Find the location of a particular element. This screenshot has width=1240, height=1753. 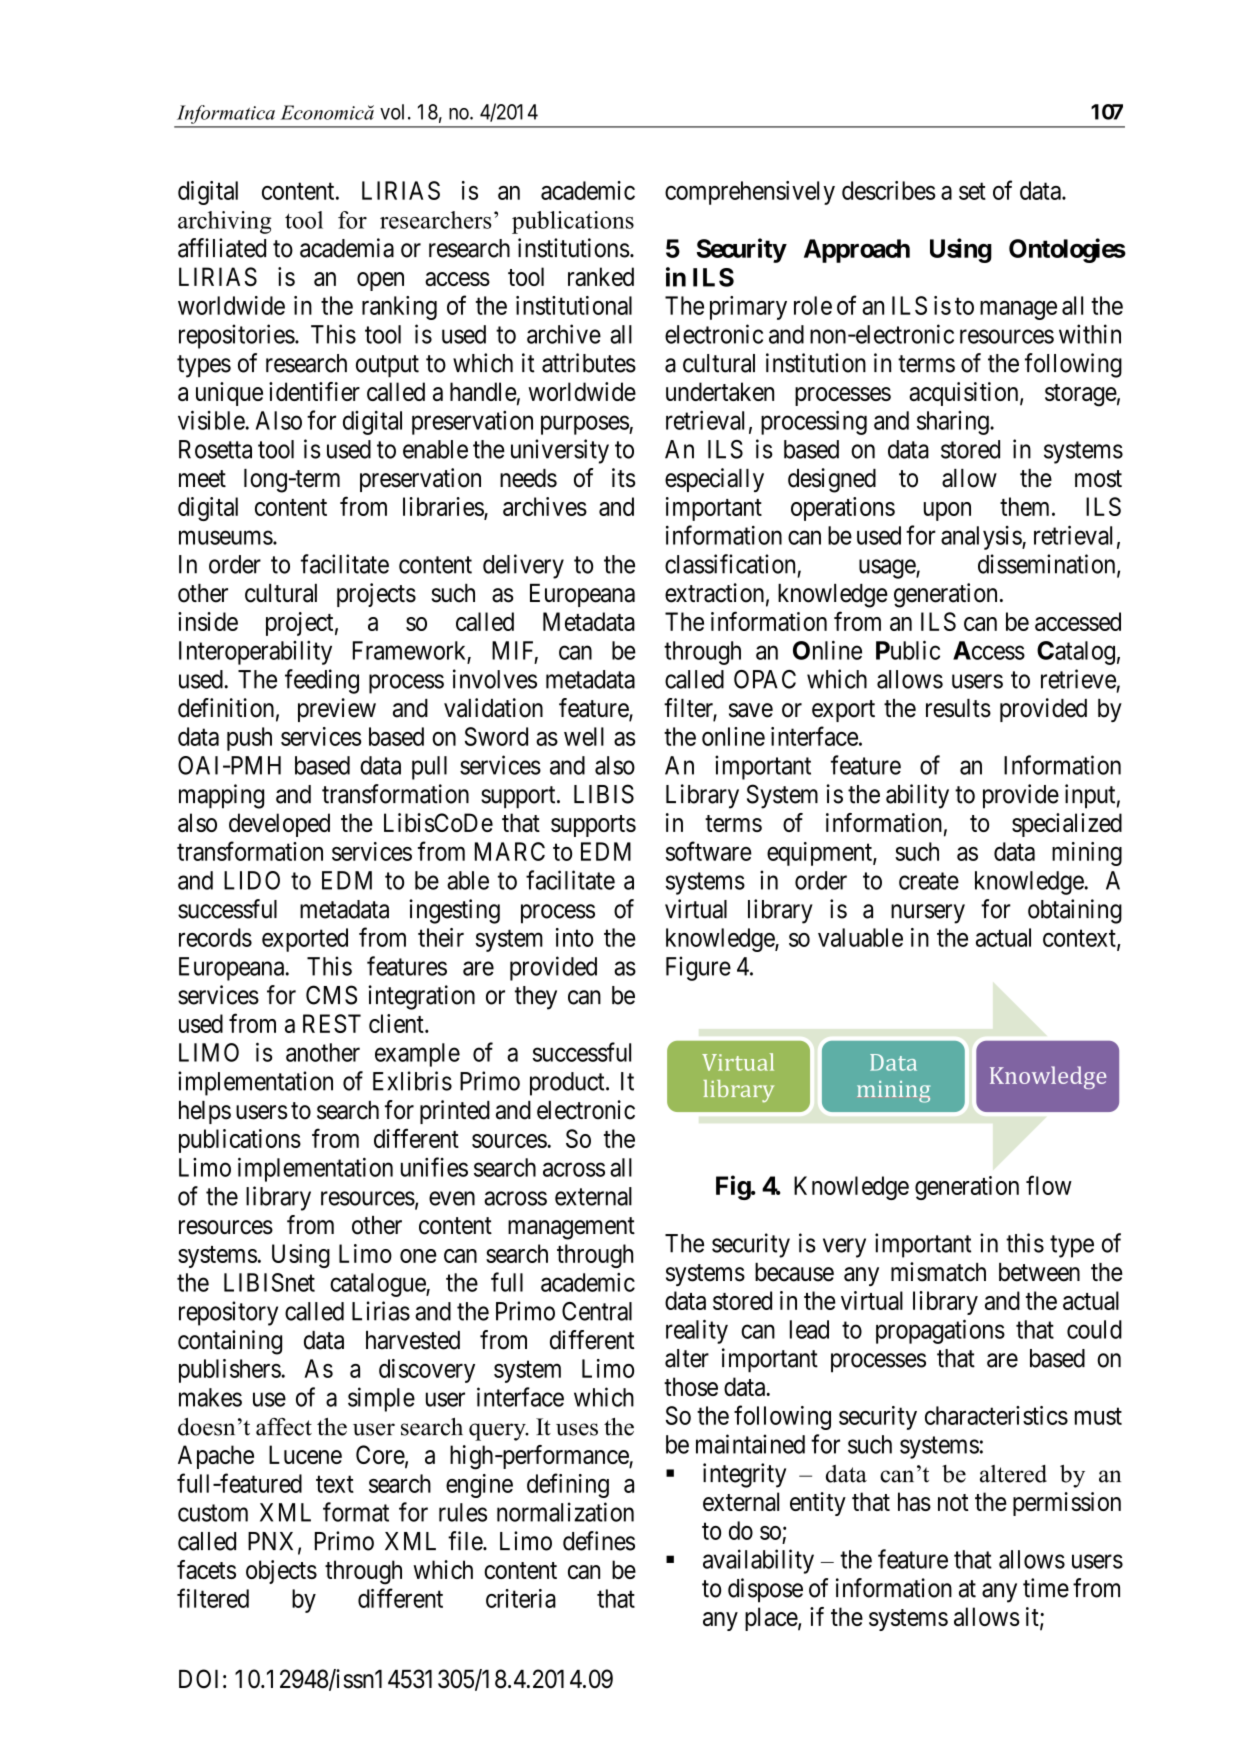

inside is located at coordinates (208, 621).
